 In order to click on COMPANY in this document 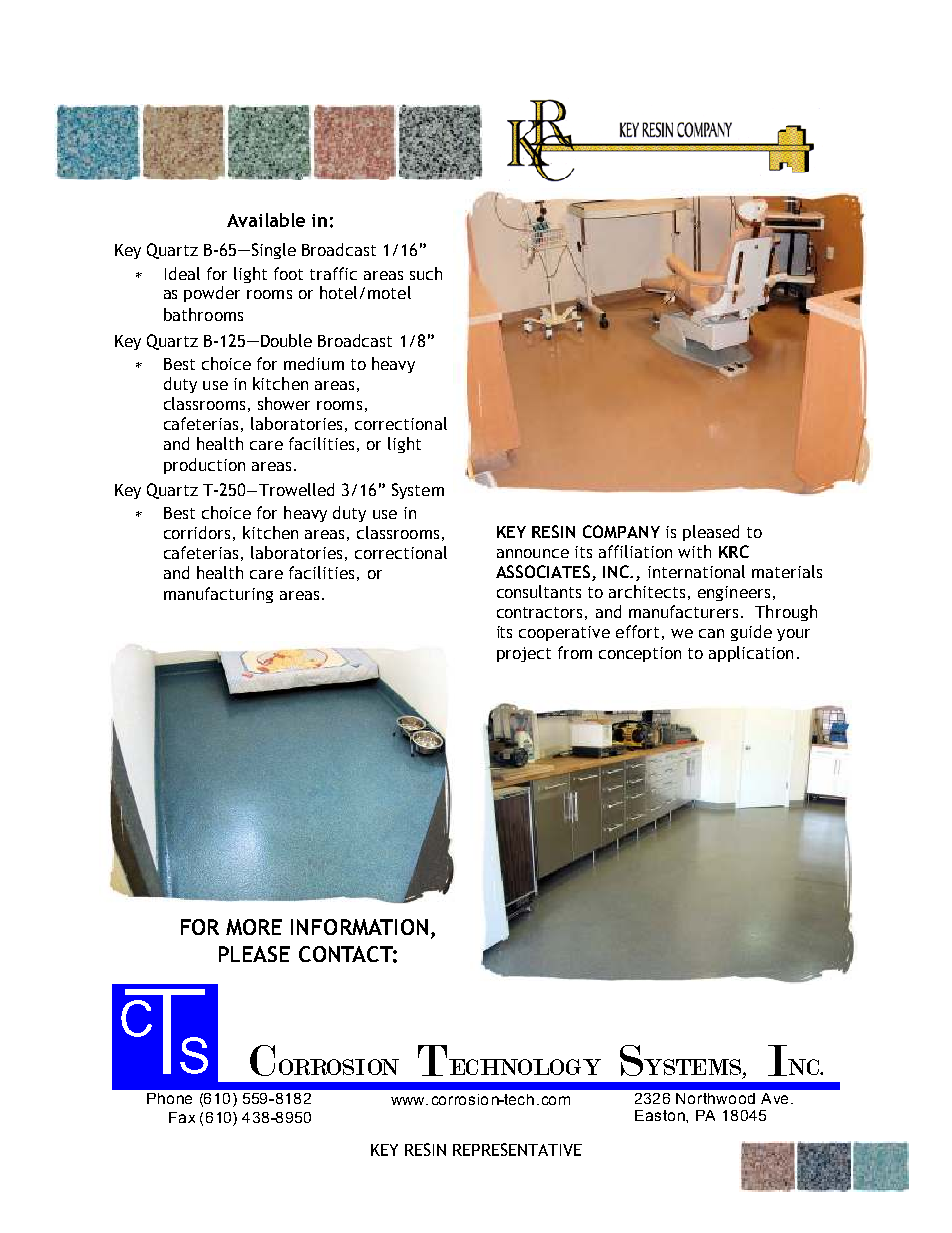, I will do `click(621, 531)`.
